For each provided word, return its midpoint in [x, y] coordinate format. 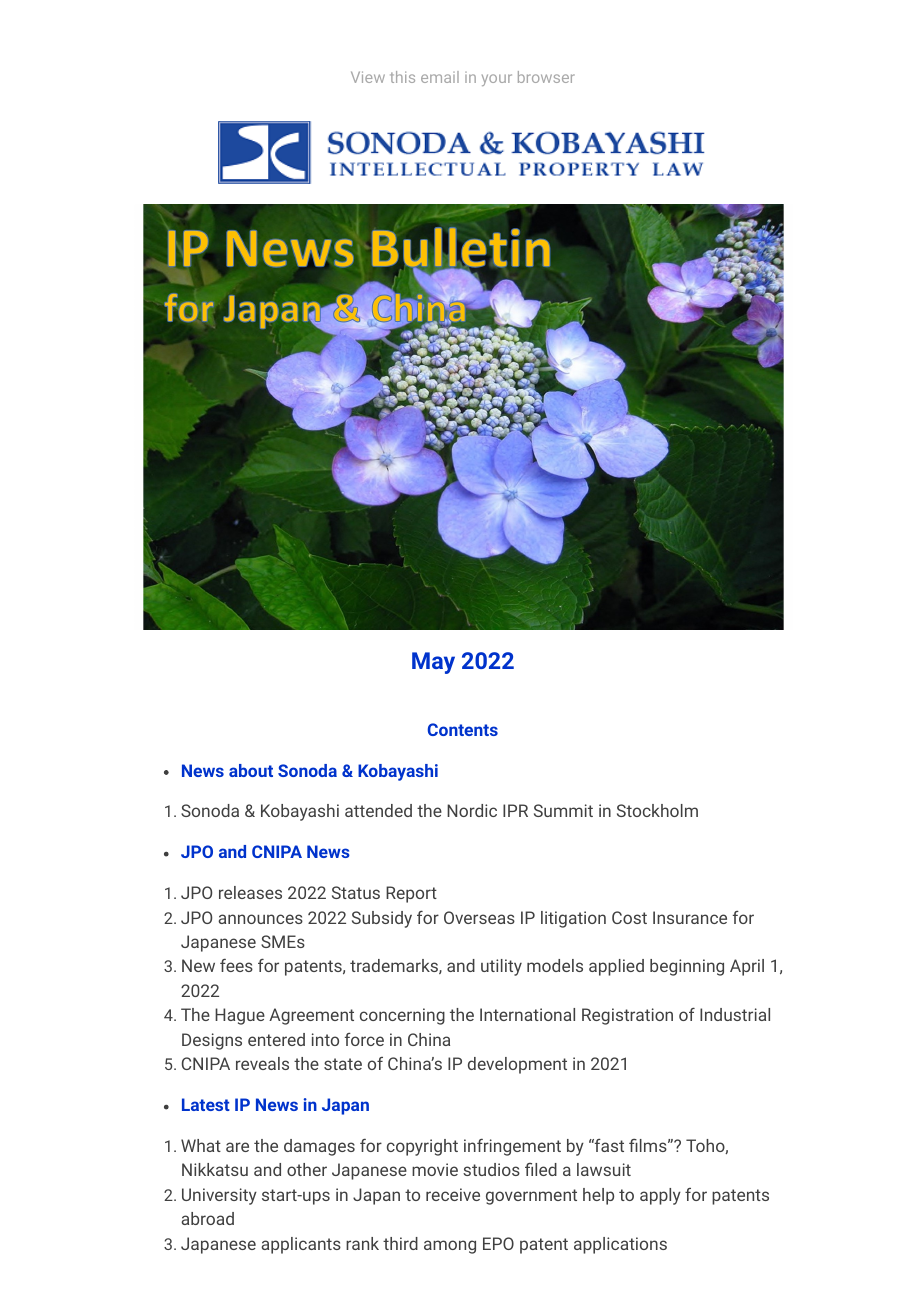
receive [453, 1194]
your [497, 80]
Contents [463, 729]
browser [546, 77]
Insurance [690, 917]
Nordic [472, 810]
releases [250, 892]
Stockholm [657, 810]
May [433, 663]
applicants [301, 1245]
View [368, 77]
